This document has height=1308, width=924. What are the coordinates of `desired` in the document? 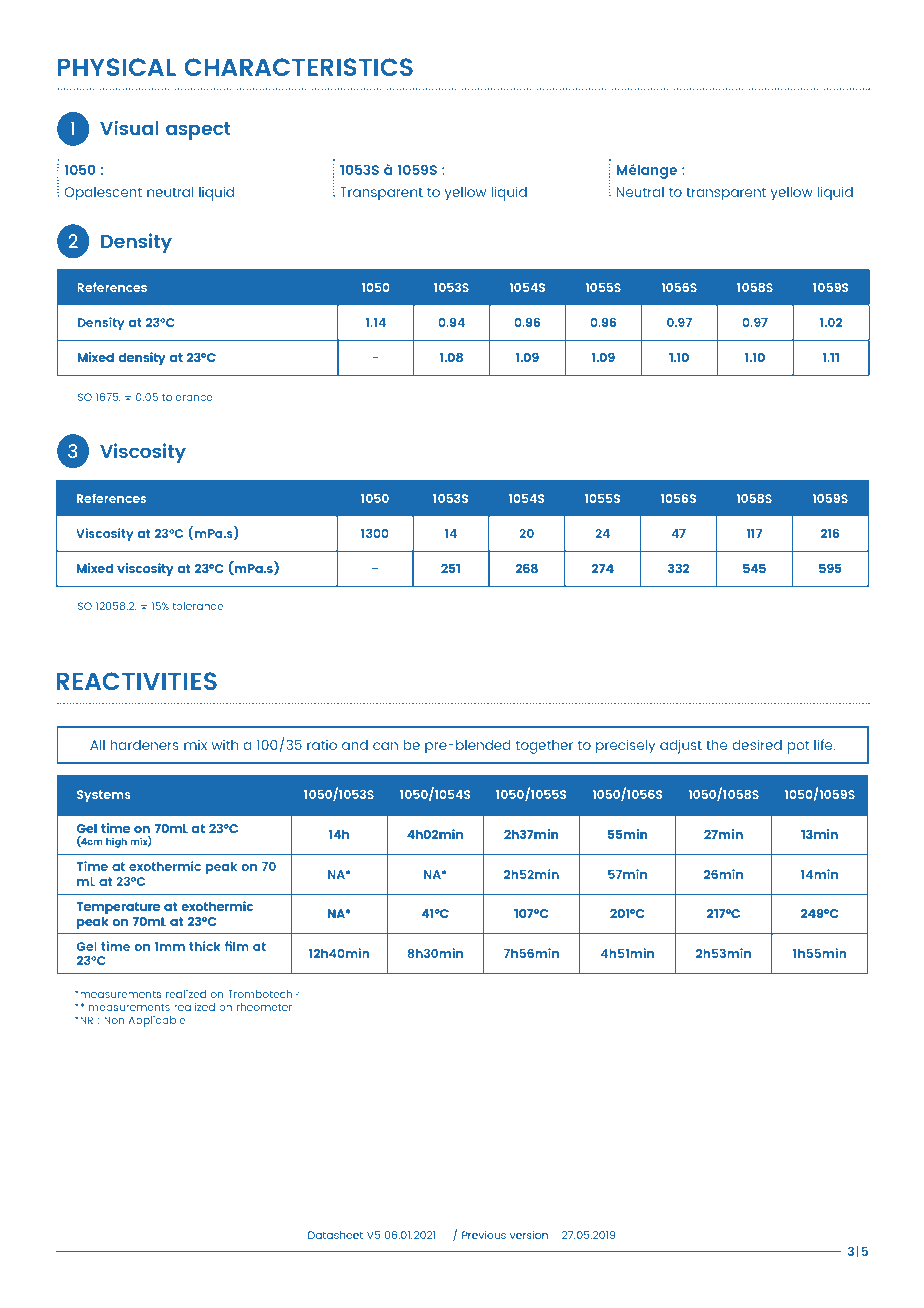 It's located at (757, 744).
